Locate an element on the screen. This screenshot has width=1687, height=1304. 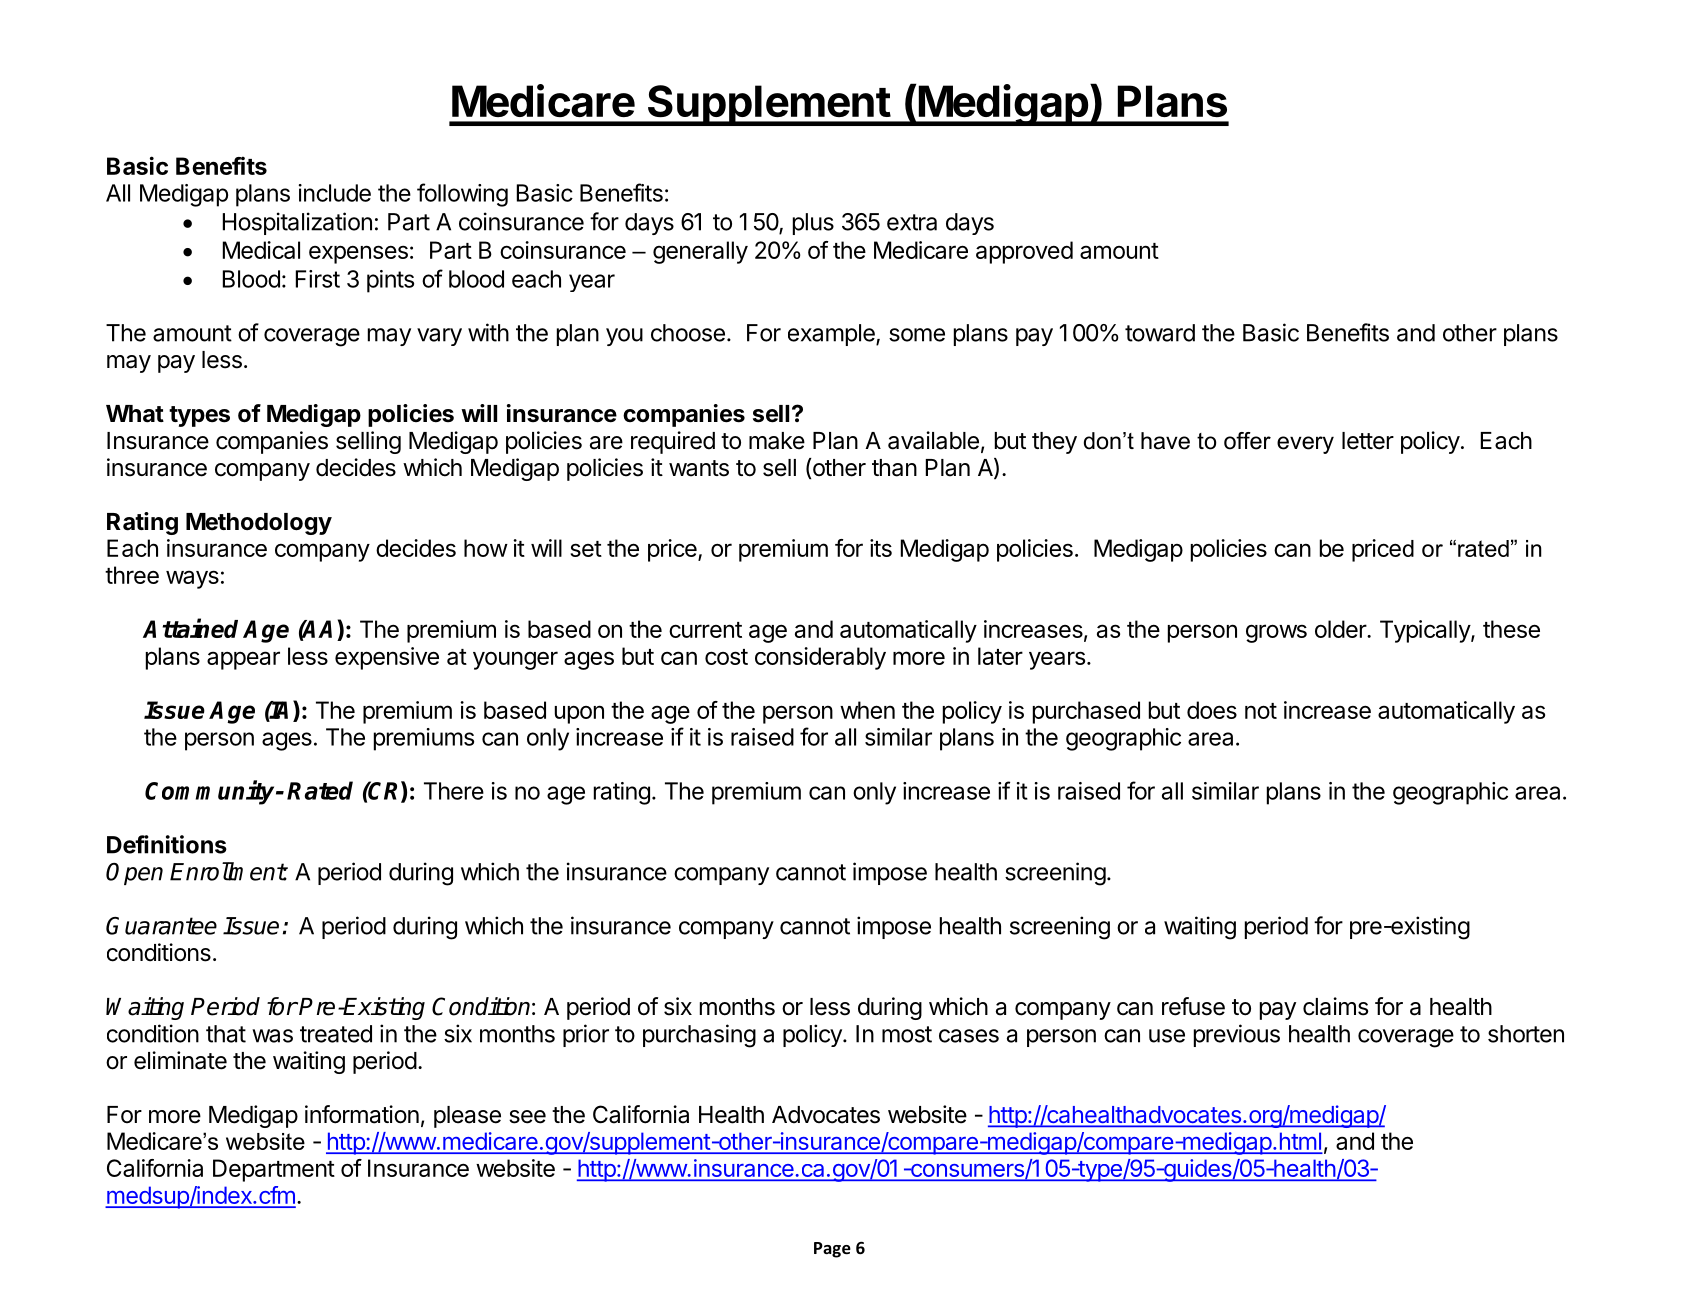
approved is located at coordinates (1024, 252).
